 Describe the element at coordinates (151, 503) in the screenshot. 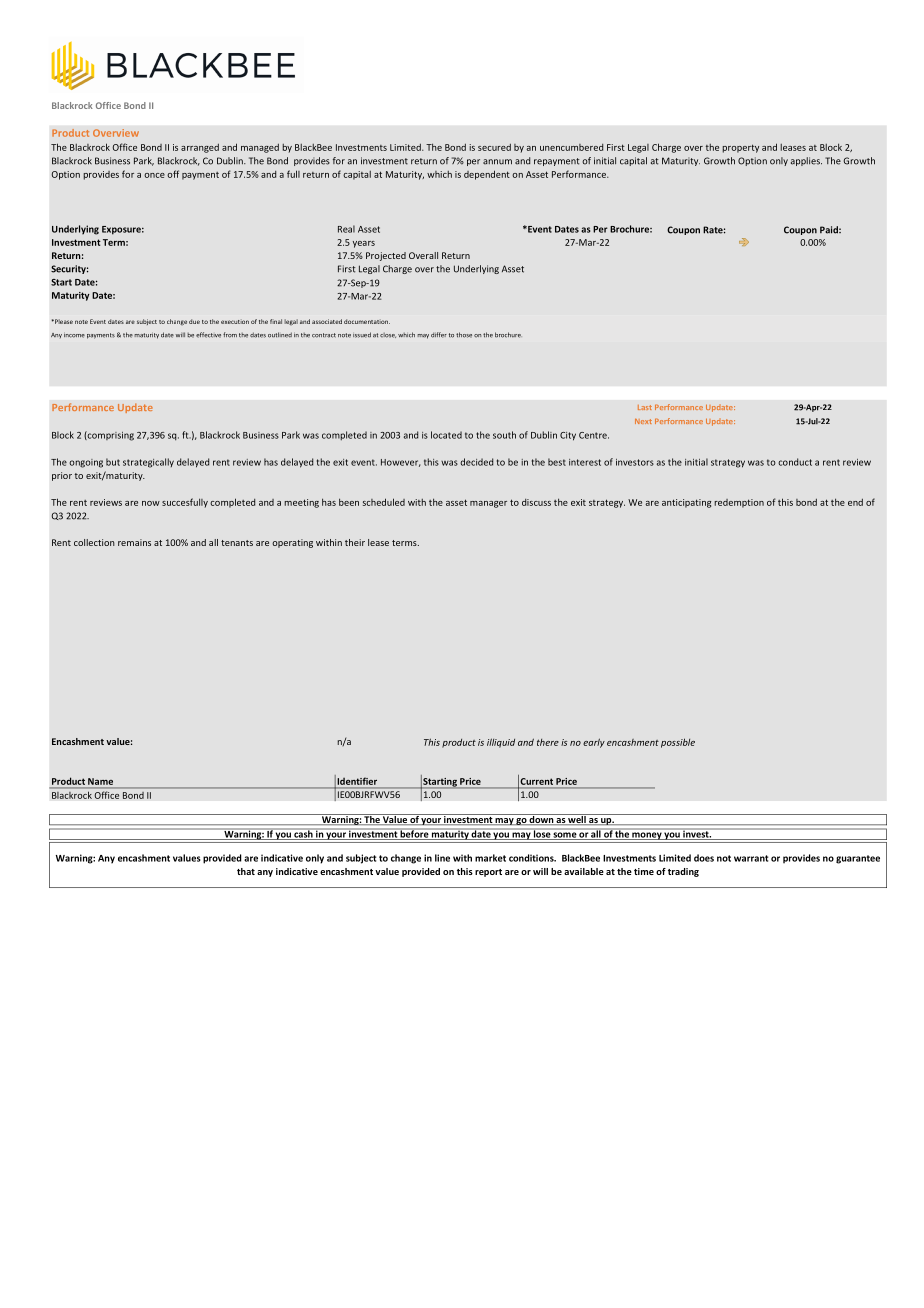

I see `now` at that location.
